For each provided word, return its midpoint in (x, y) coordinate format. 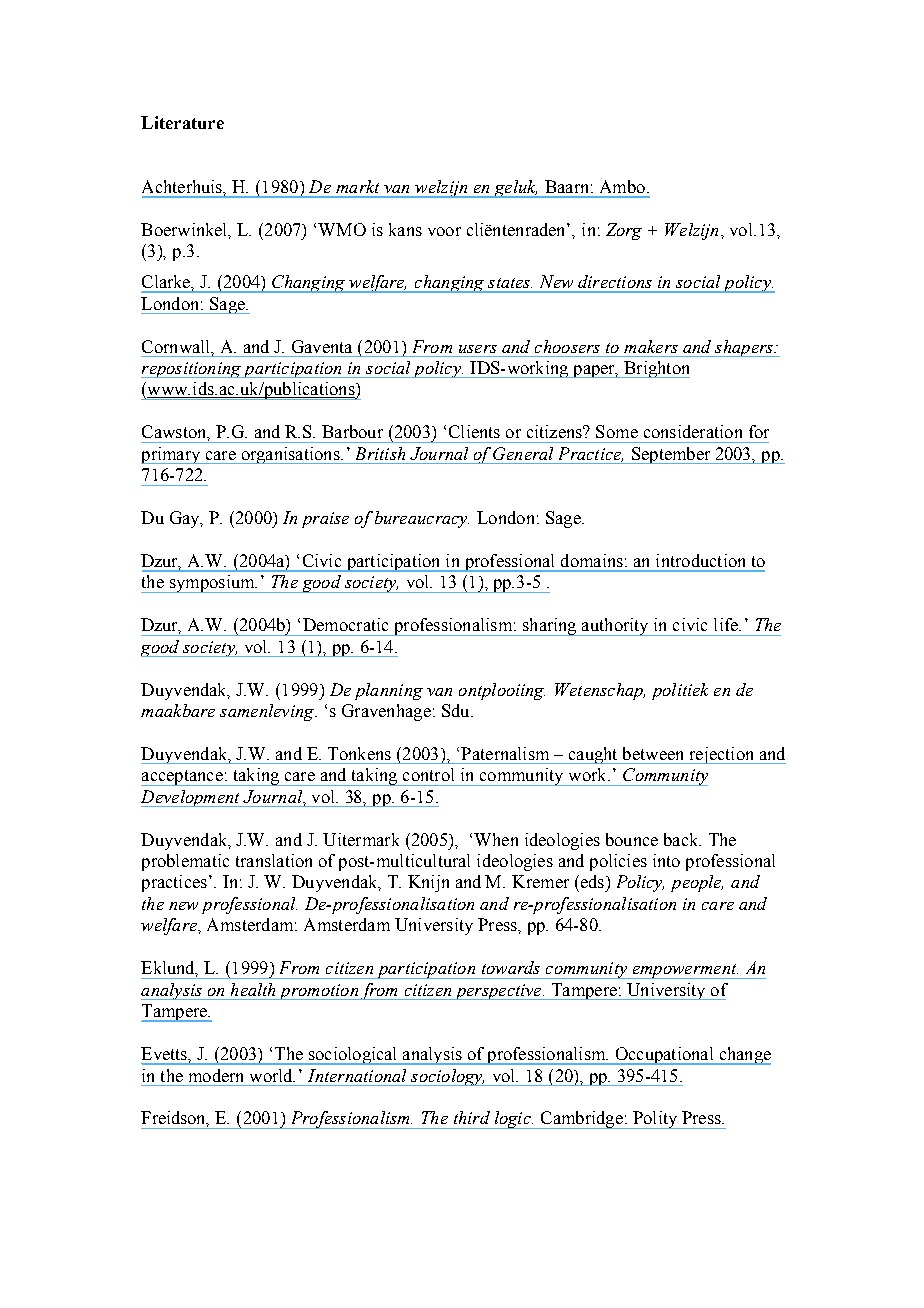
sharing (549, 627)
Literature (182, 122)
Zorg (624, 231)
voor (444, 231)
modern (216, 1075)
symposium (212, 584)
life (727, 624)
